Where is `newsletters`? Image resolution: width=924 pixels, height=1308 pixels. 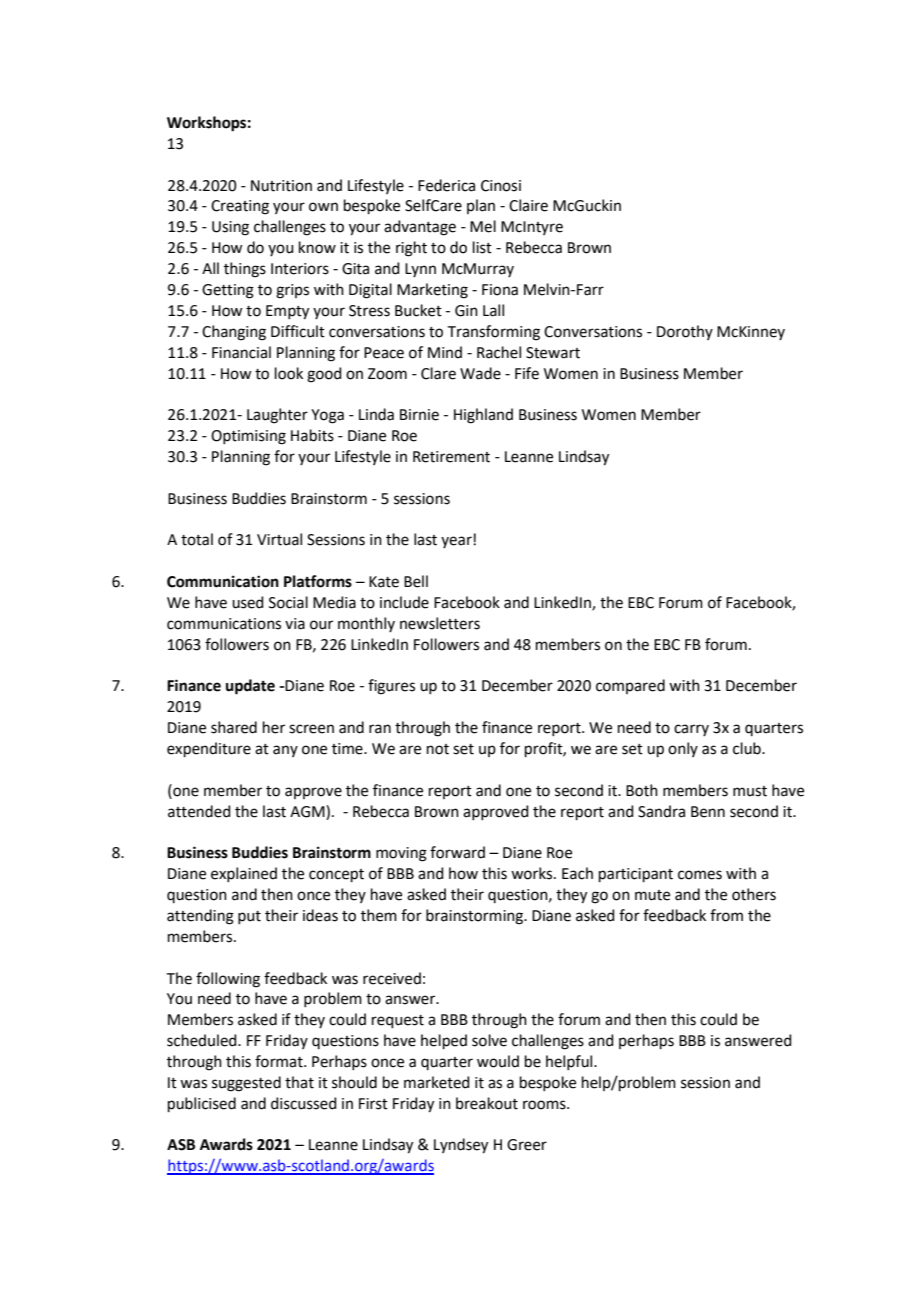 newsletters is located at coordinates (440, 623).
